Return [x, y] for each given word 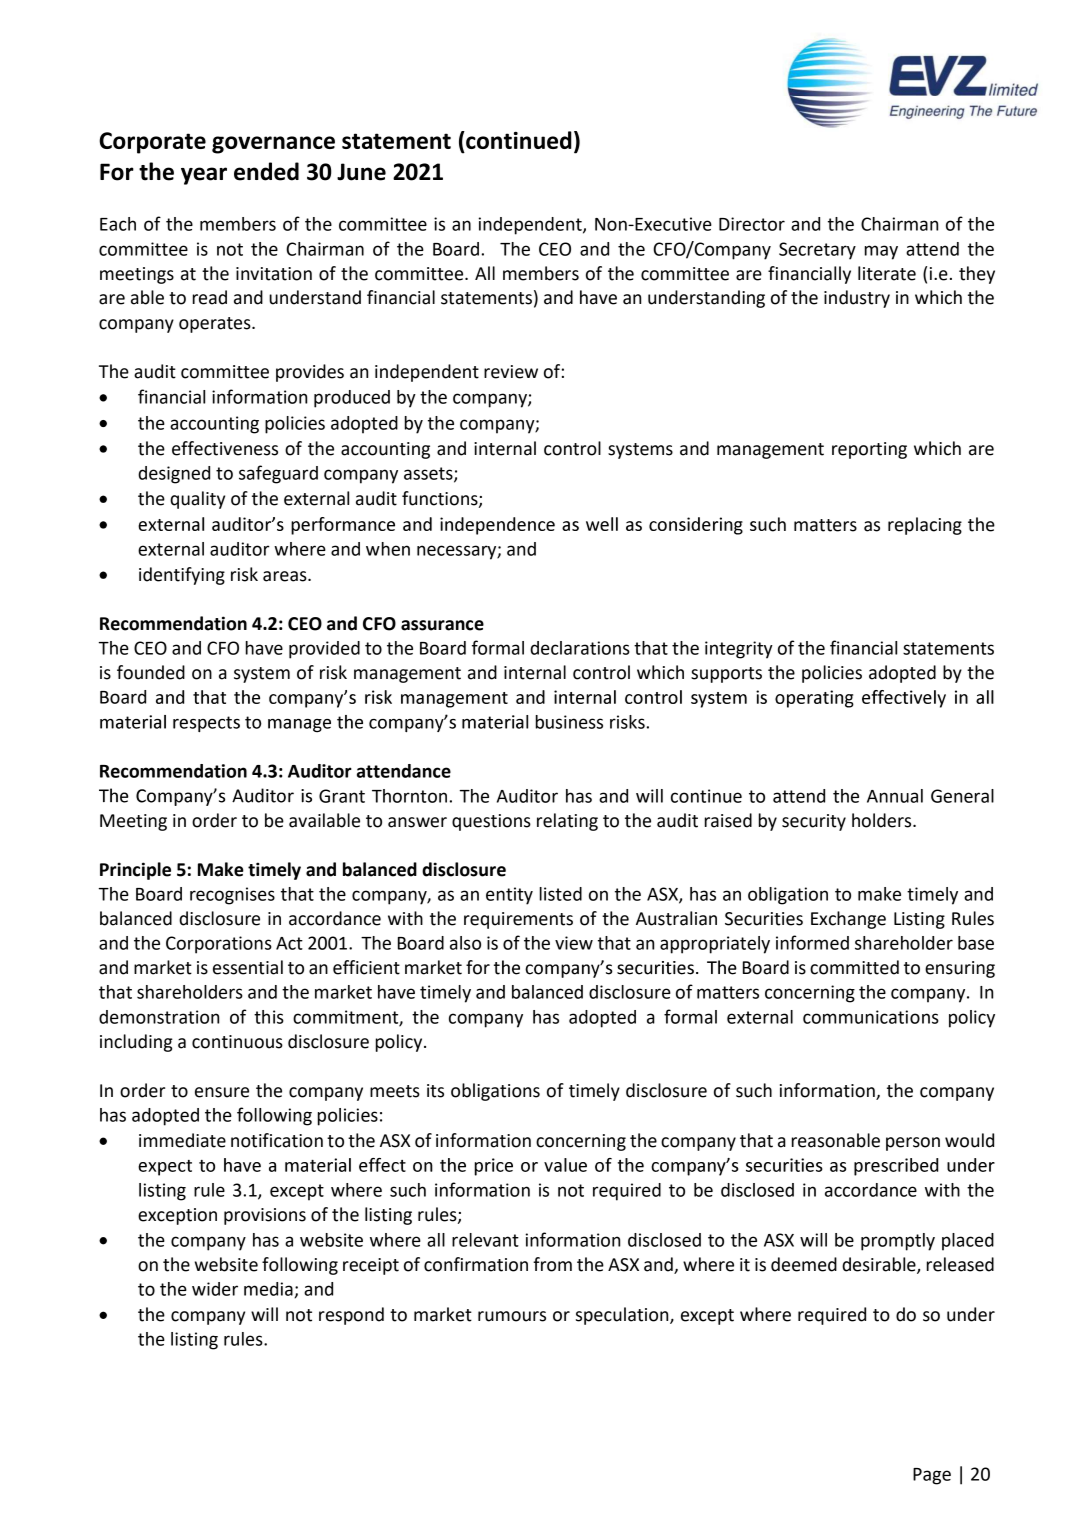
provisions [265, 1216]
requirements [518, 920]
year [204, 176]
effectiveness [225, 448]
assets [429, 474]
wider [215, 1289]
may [881, 252]
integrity [739, 650]
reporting [869, 450]
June [361, 172]
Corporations [219, 945]
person [913, 1144]
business [569, 722]
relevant [485, 1240]
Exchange [848, 920]
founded [151, 672]
